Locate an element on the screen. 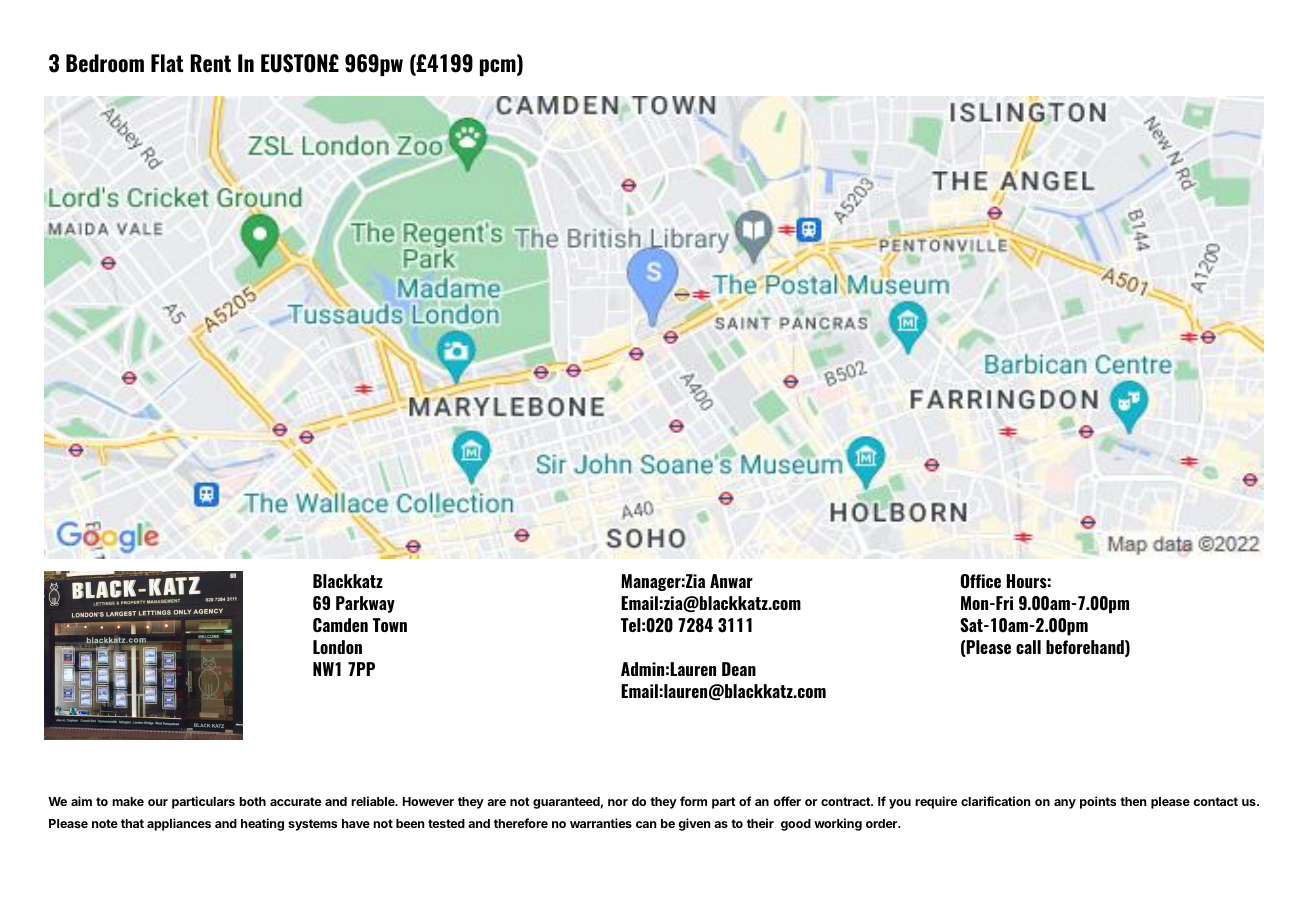  Flat is located at coordinates (167, 63).
